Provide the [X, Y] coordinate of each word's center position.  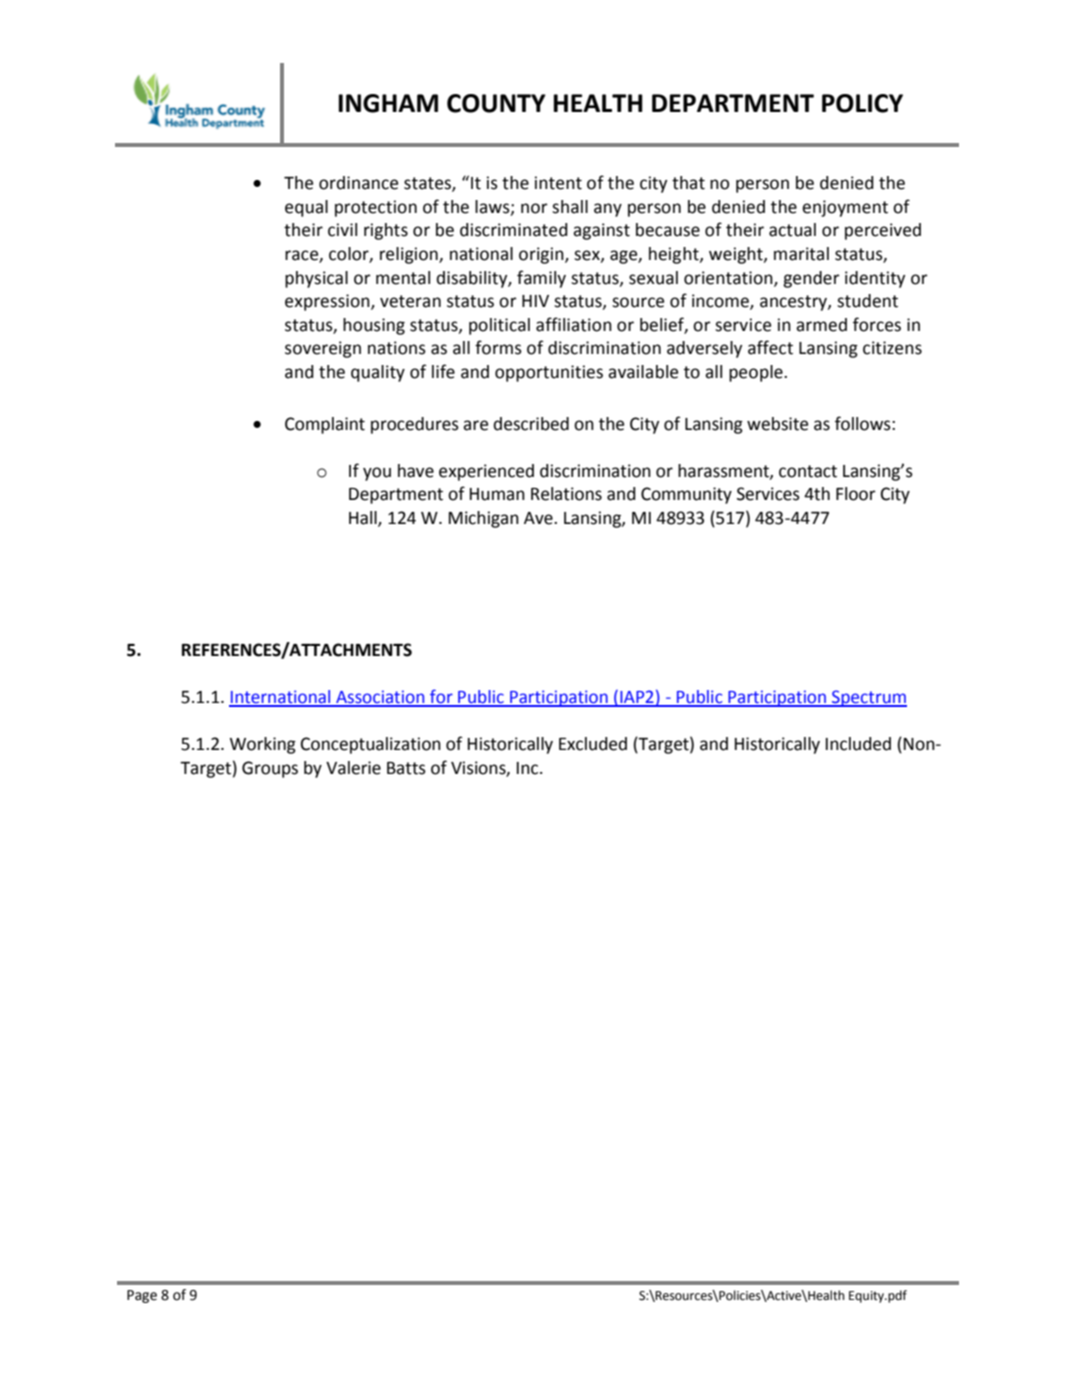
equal [306, 208]
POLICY [862, 103]
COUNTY [496, 103]
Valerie [353, 768]
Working [263, 745]
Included [858, 744]
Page [142, 1296]
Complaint [325, 425]
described [531, 424]
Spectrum [868, 698]
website [777, 424]
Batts [406, 768]
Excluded [593, 744]
